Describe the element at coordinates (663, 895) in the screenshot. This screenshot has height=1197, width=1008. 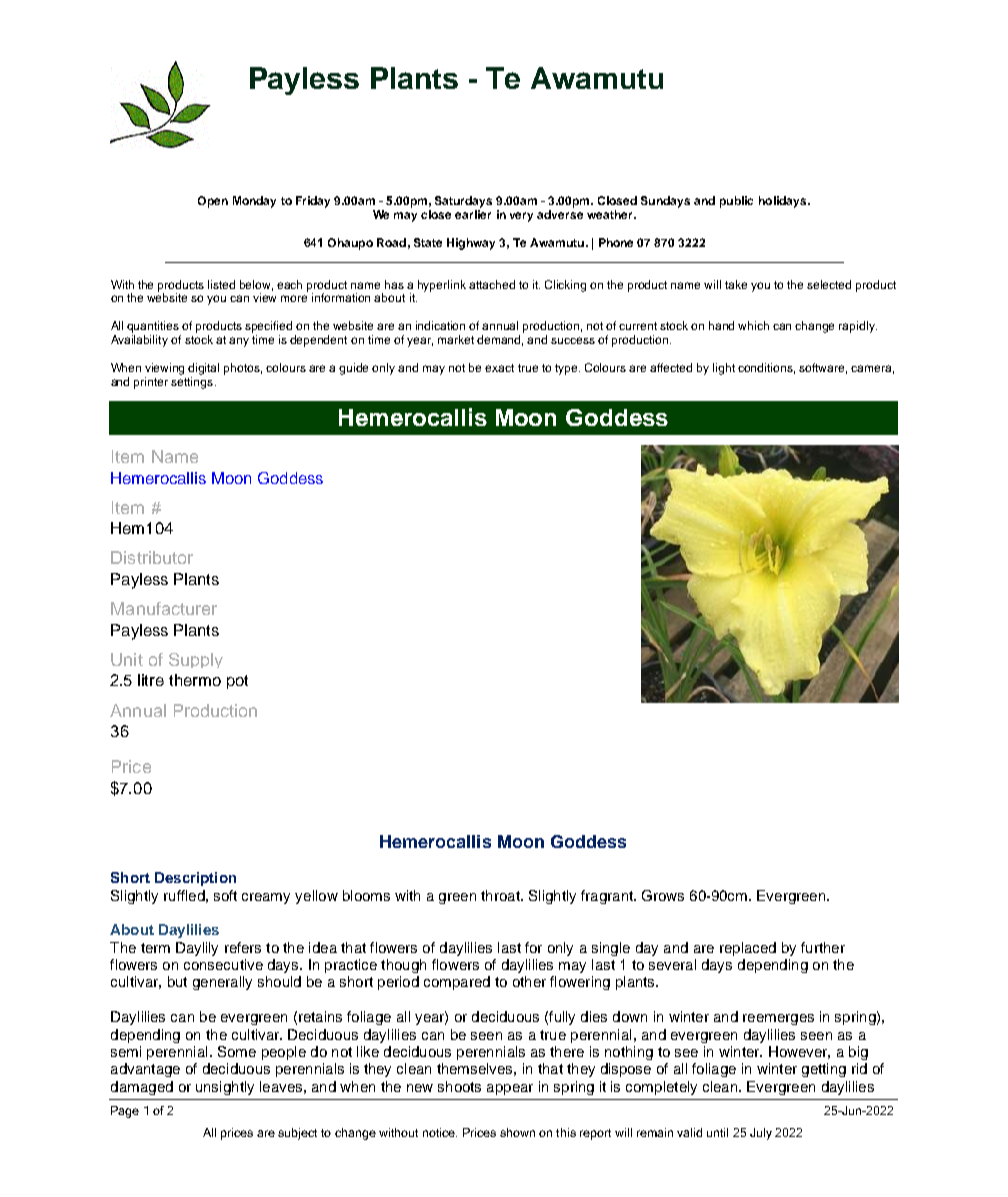
I see `Grows` at that location.
